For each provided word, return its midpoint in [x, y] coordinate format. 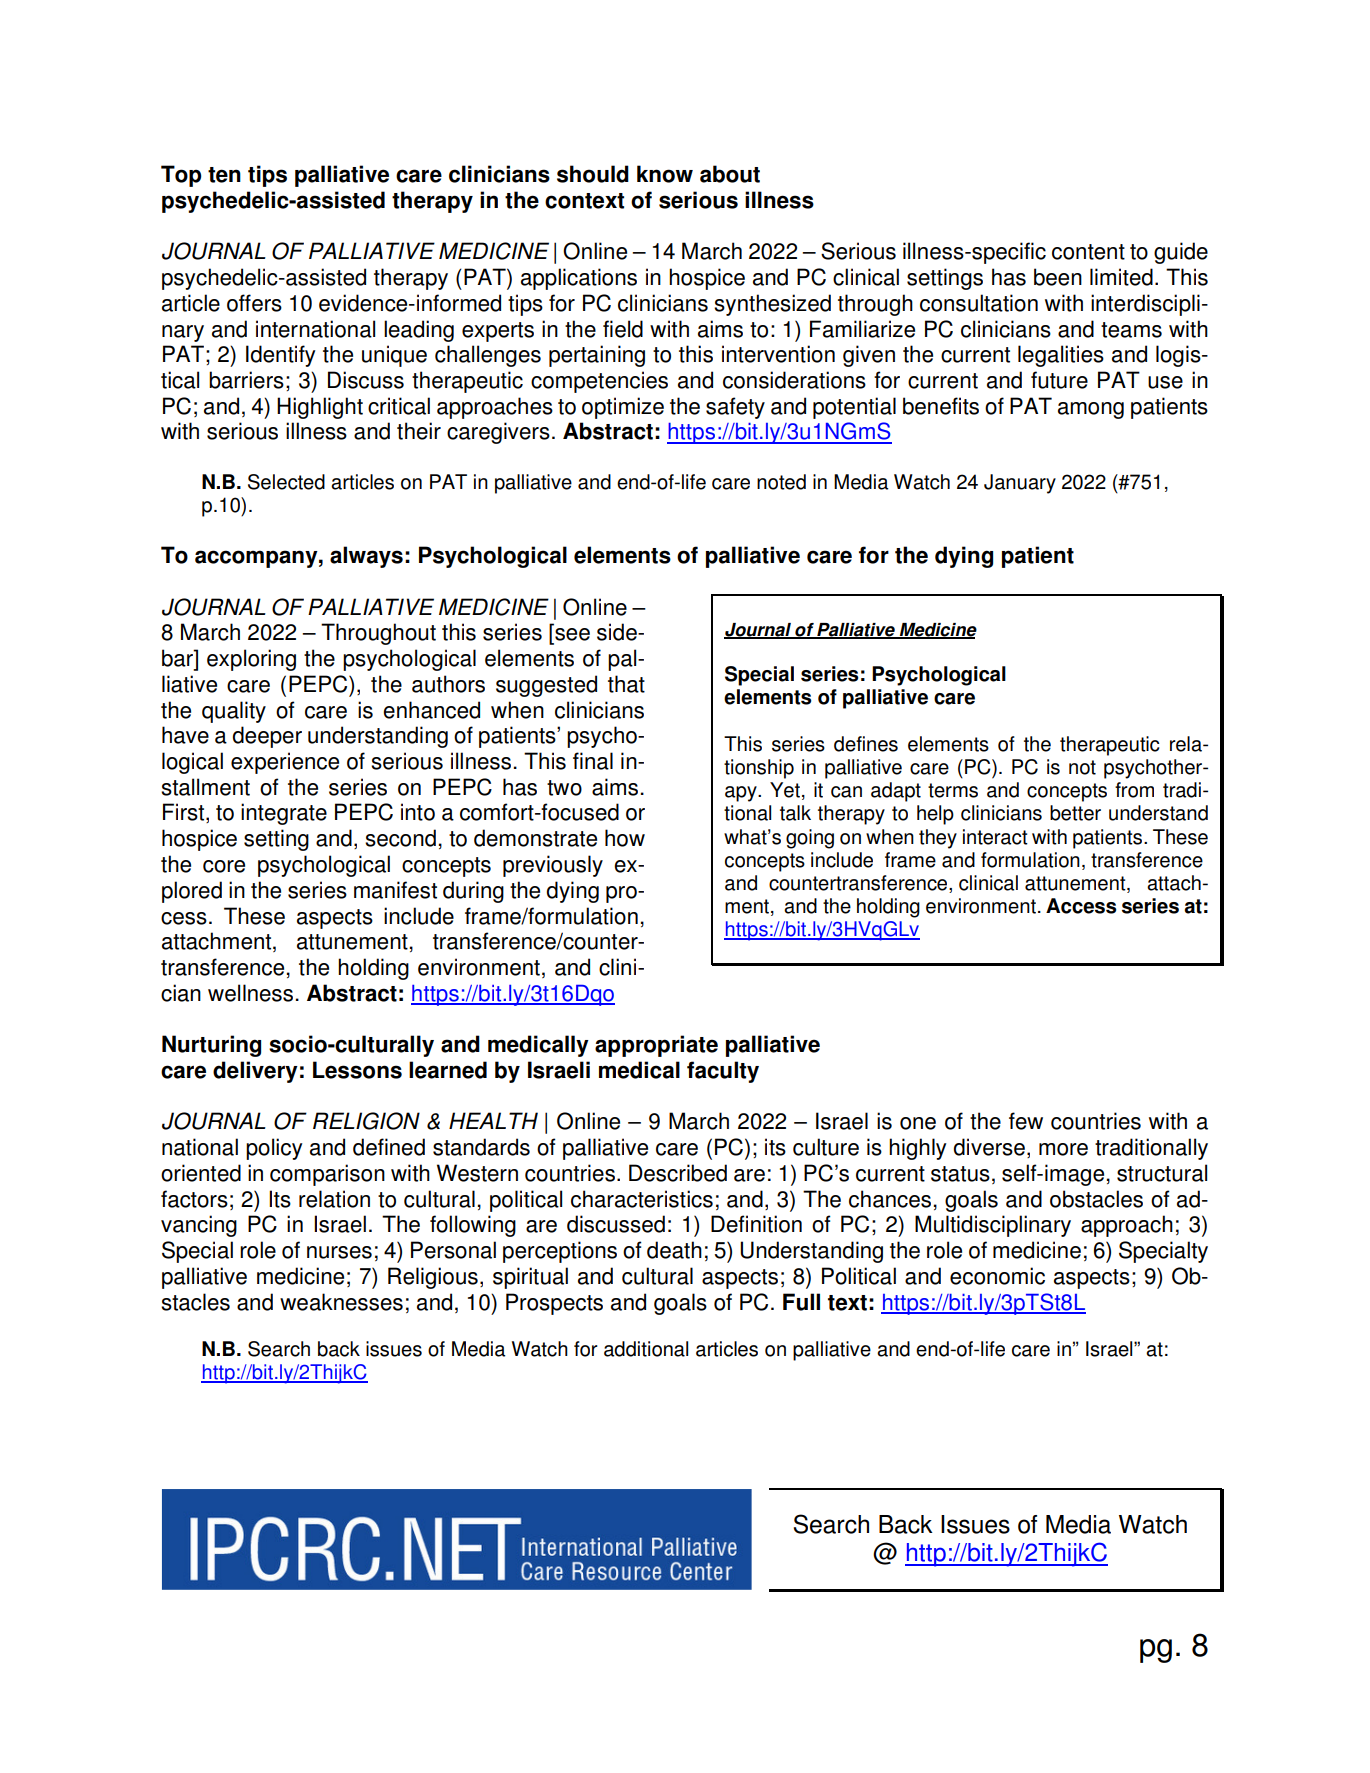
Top [181, 176]
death [674, 1250]
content [1088, 252]
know [665, 174]
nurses [339, 1252]
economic [997, 1276]
